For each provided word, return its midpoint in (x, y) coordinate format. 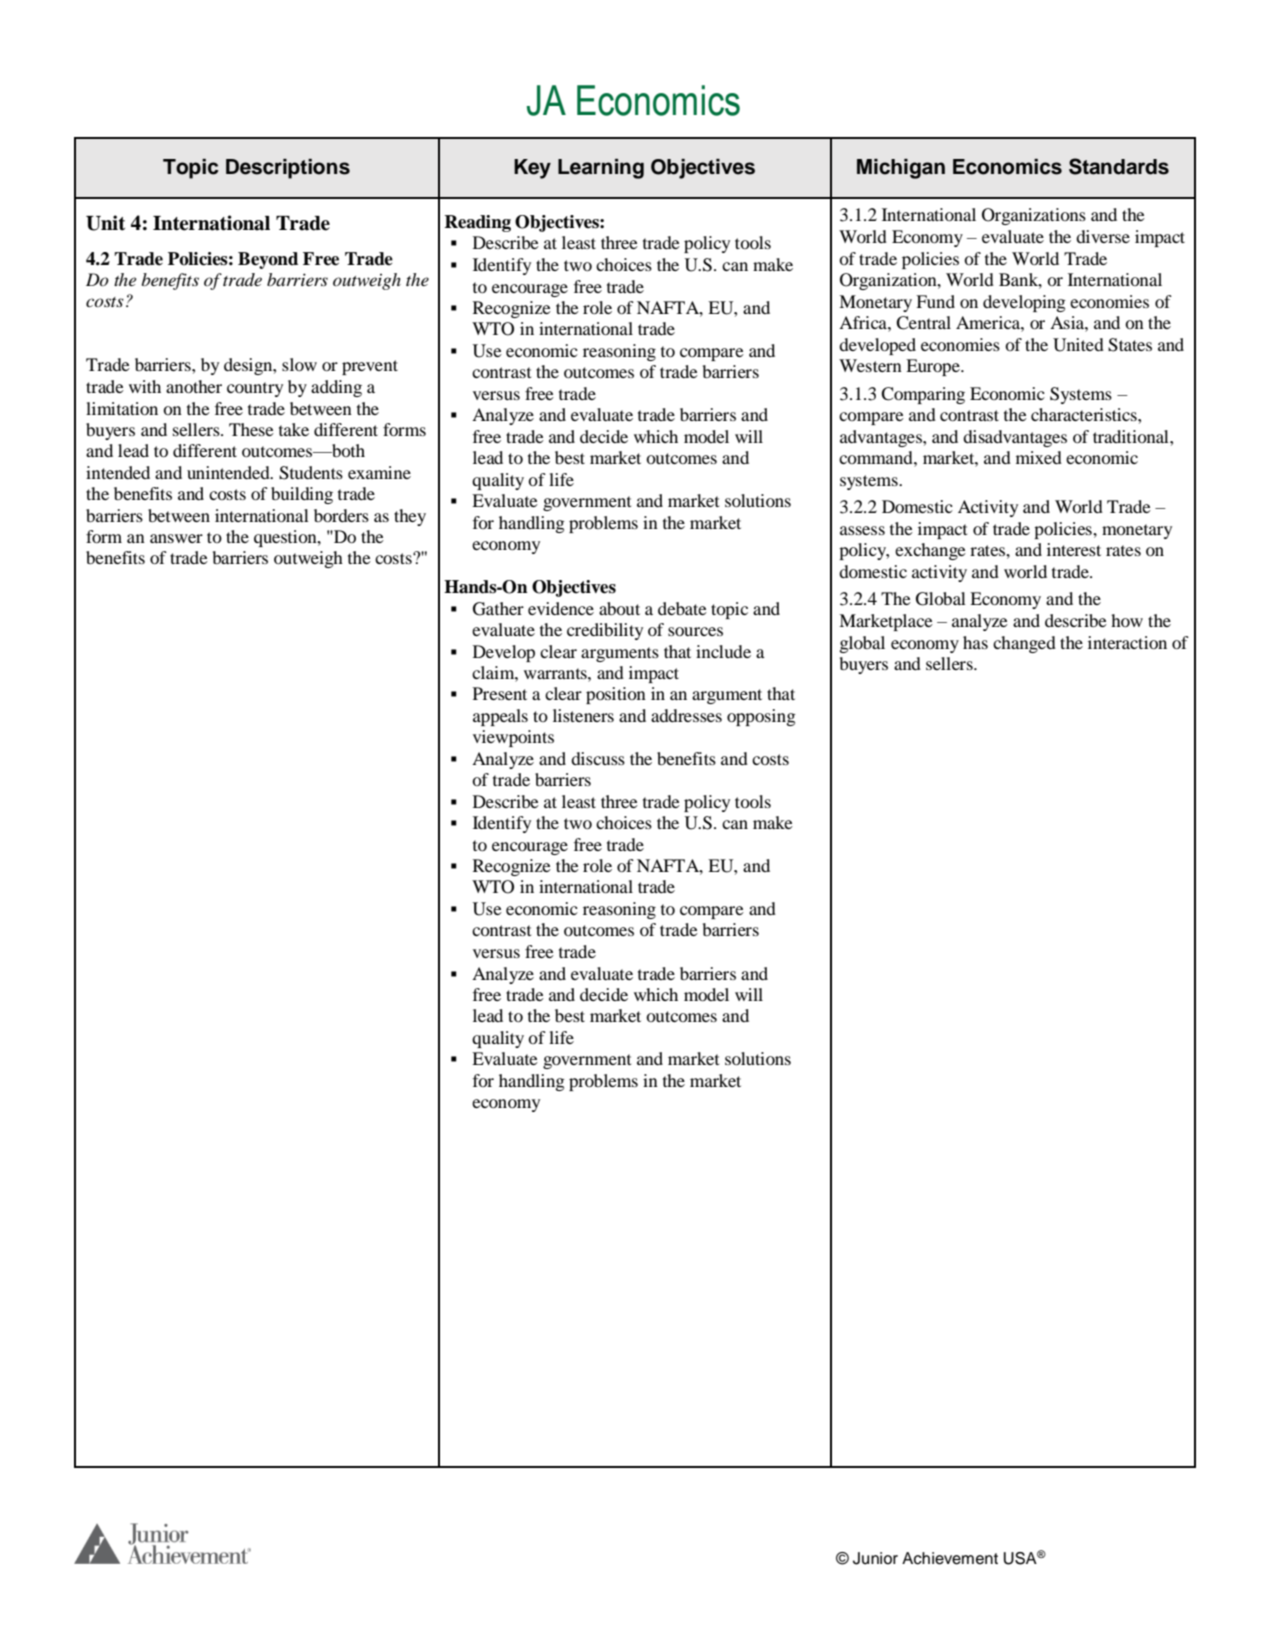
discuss (598, 758)
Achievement (950, 1558)
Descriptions (288, 169)
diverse (1103, 236)
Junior (875, 1558)
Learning (601, 169)
